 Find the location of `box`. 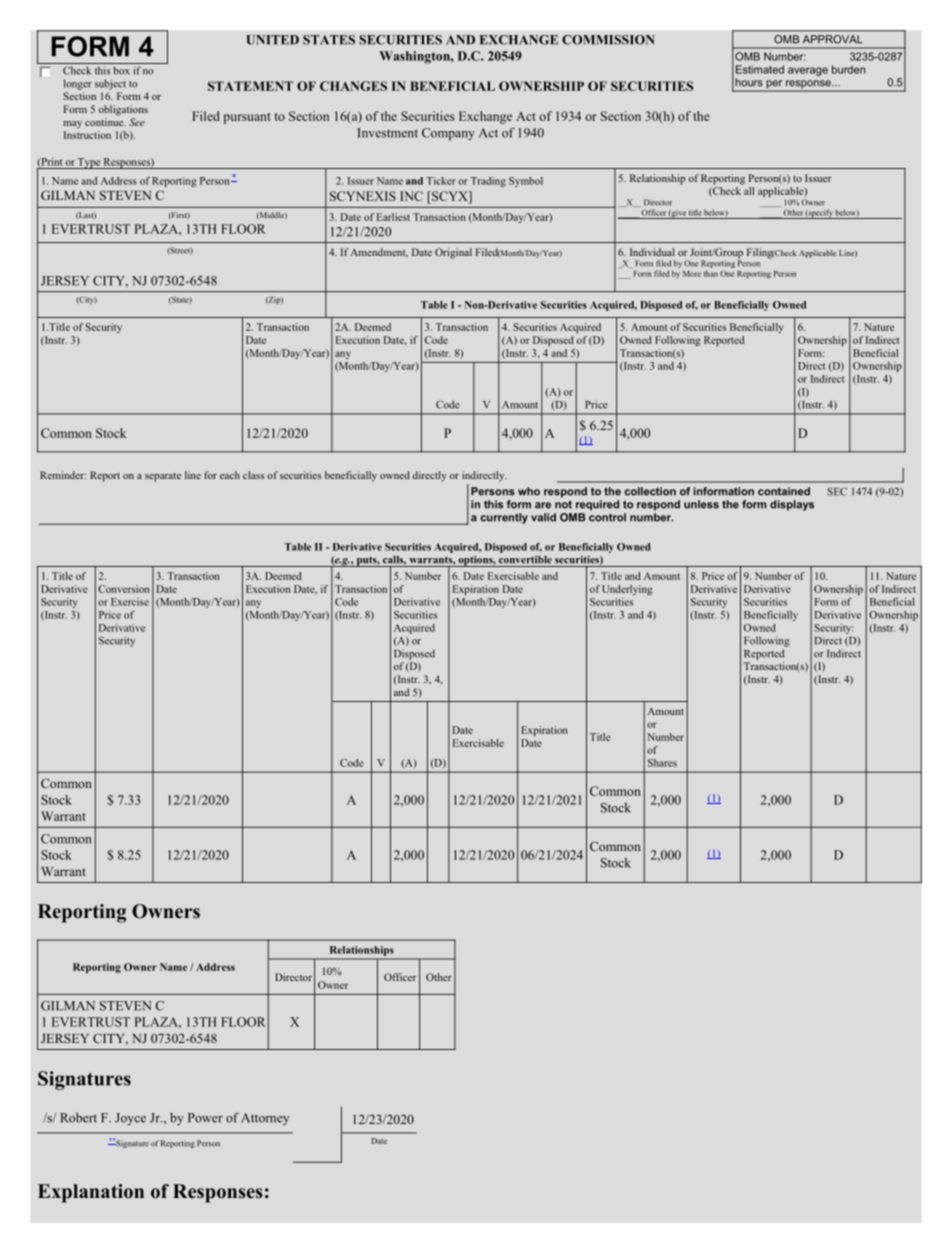

box is located at coordinates (122, 70).
